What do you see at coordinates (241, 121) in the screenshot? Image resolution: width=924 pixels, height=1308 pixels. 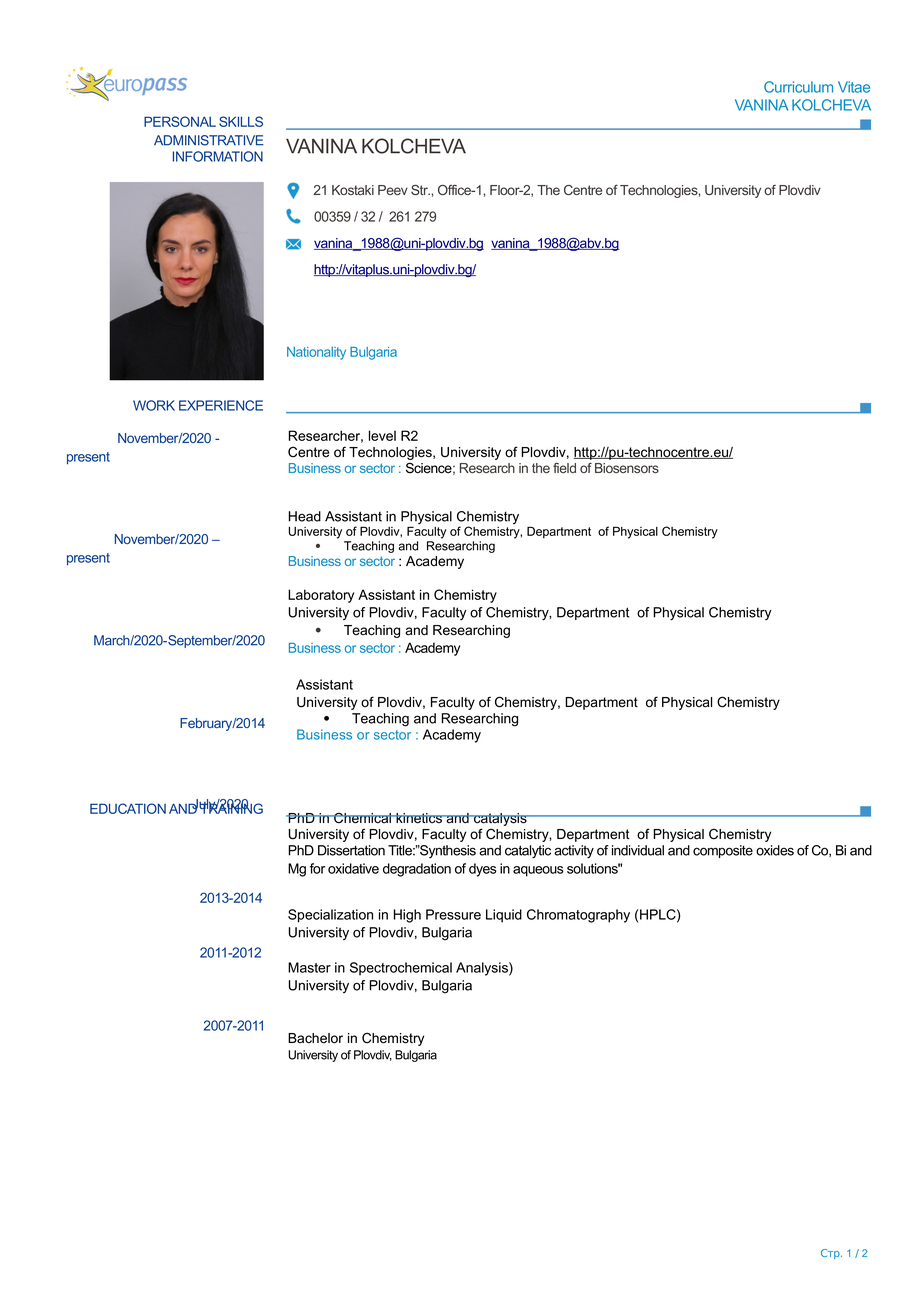 I see `SKILLS` at bounding box center [241, 121].
